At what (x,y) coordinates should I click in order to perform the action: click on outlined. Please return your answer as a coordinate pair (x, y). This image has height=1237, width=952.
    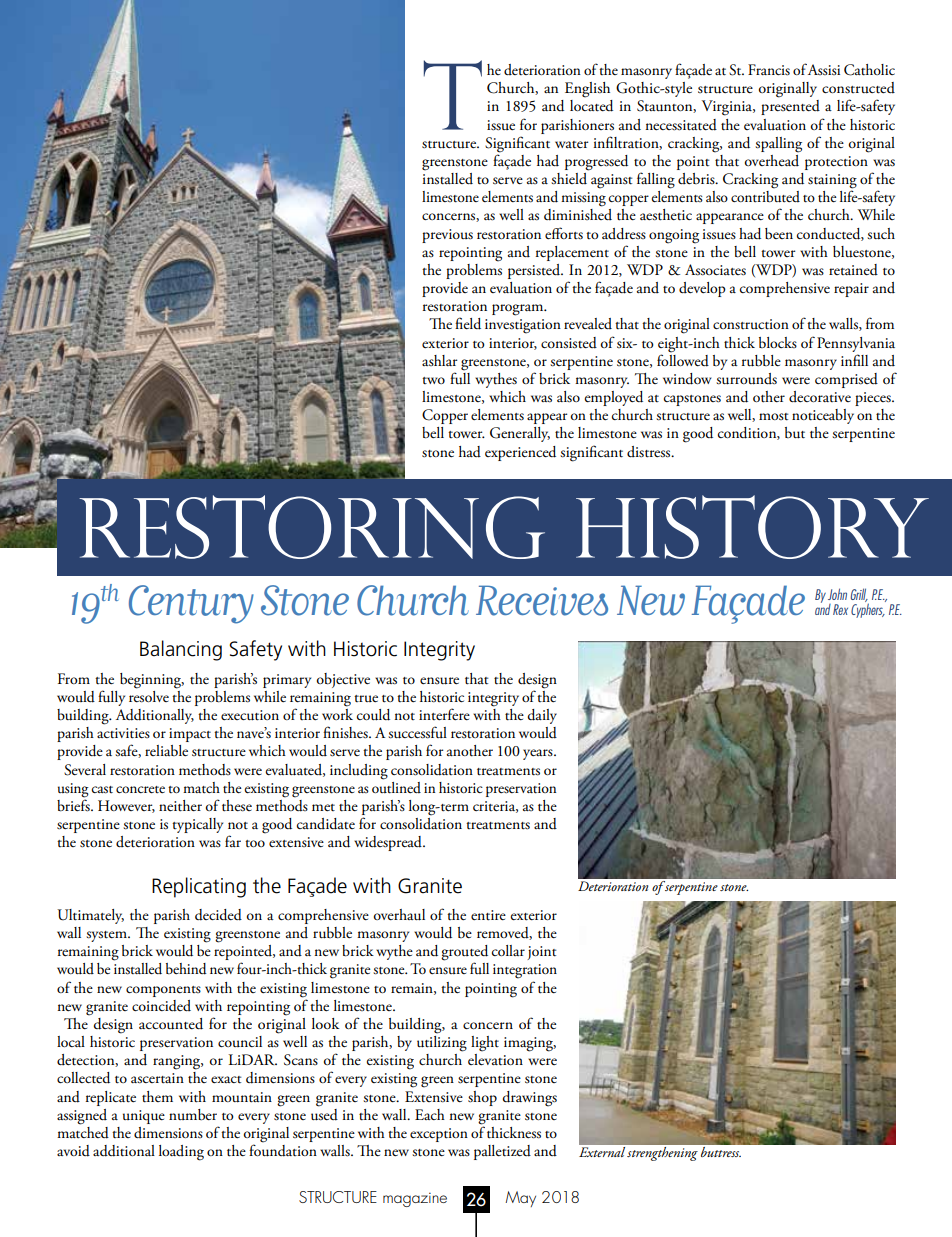
    Looking at the image, I should click on (396, 786).
